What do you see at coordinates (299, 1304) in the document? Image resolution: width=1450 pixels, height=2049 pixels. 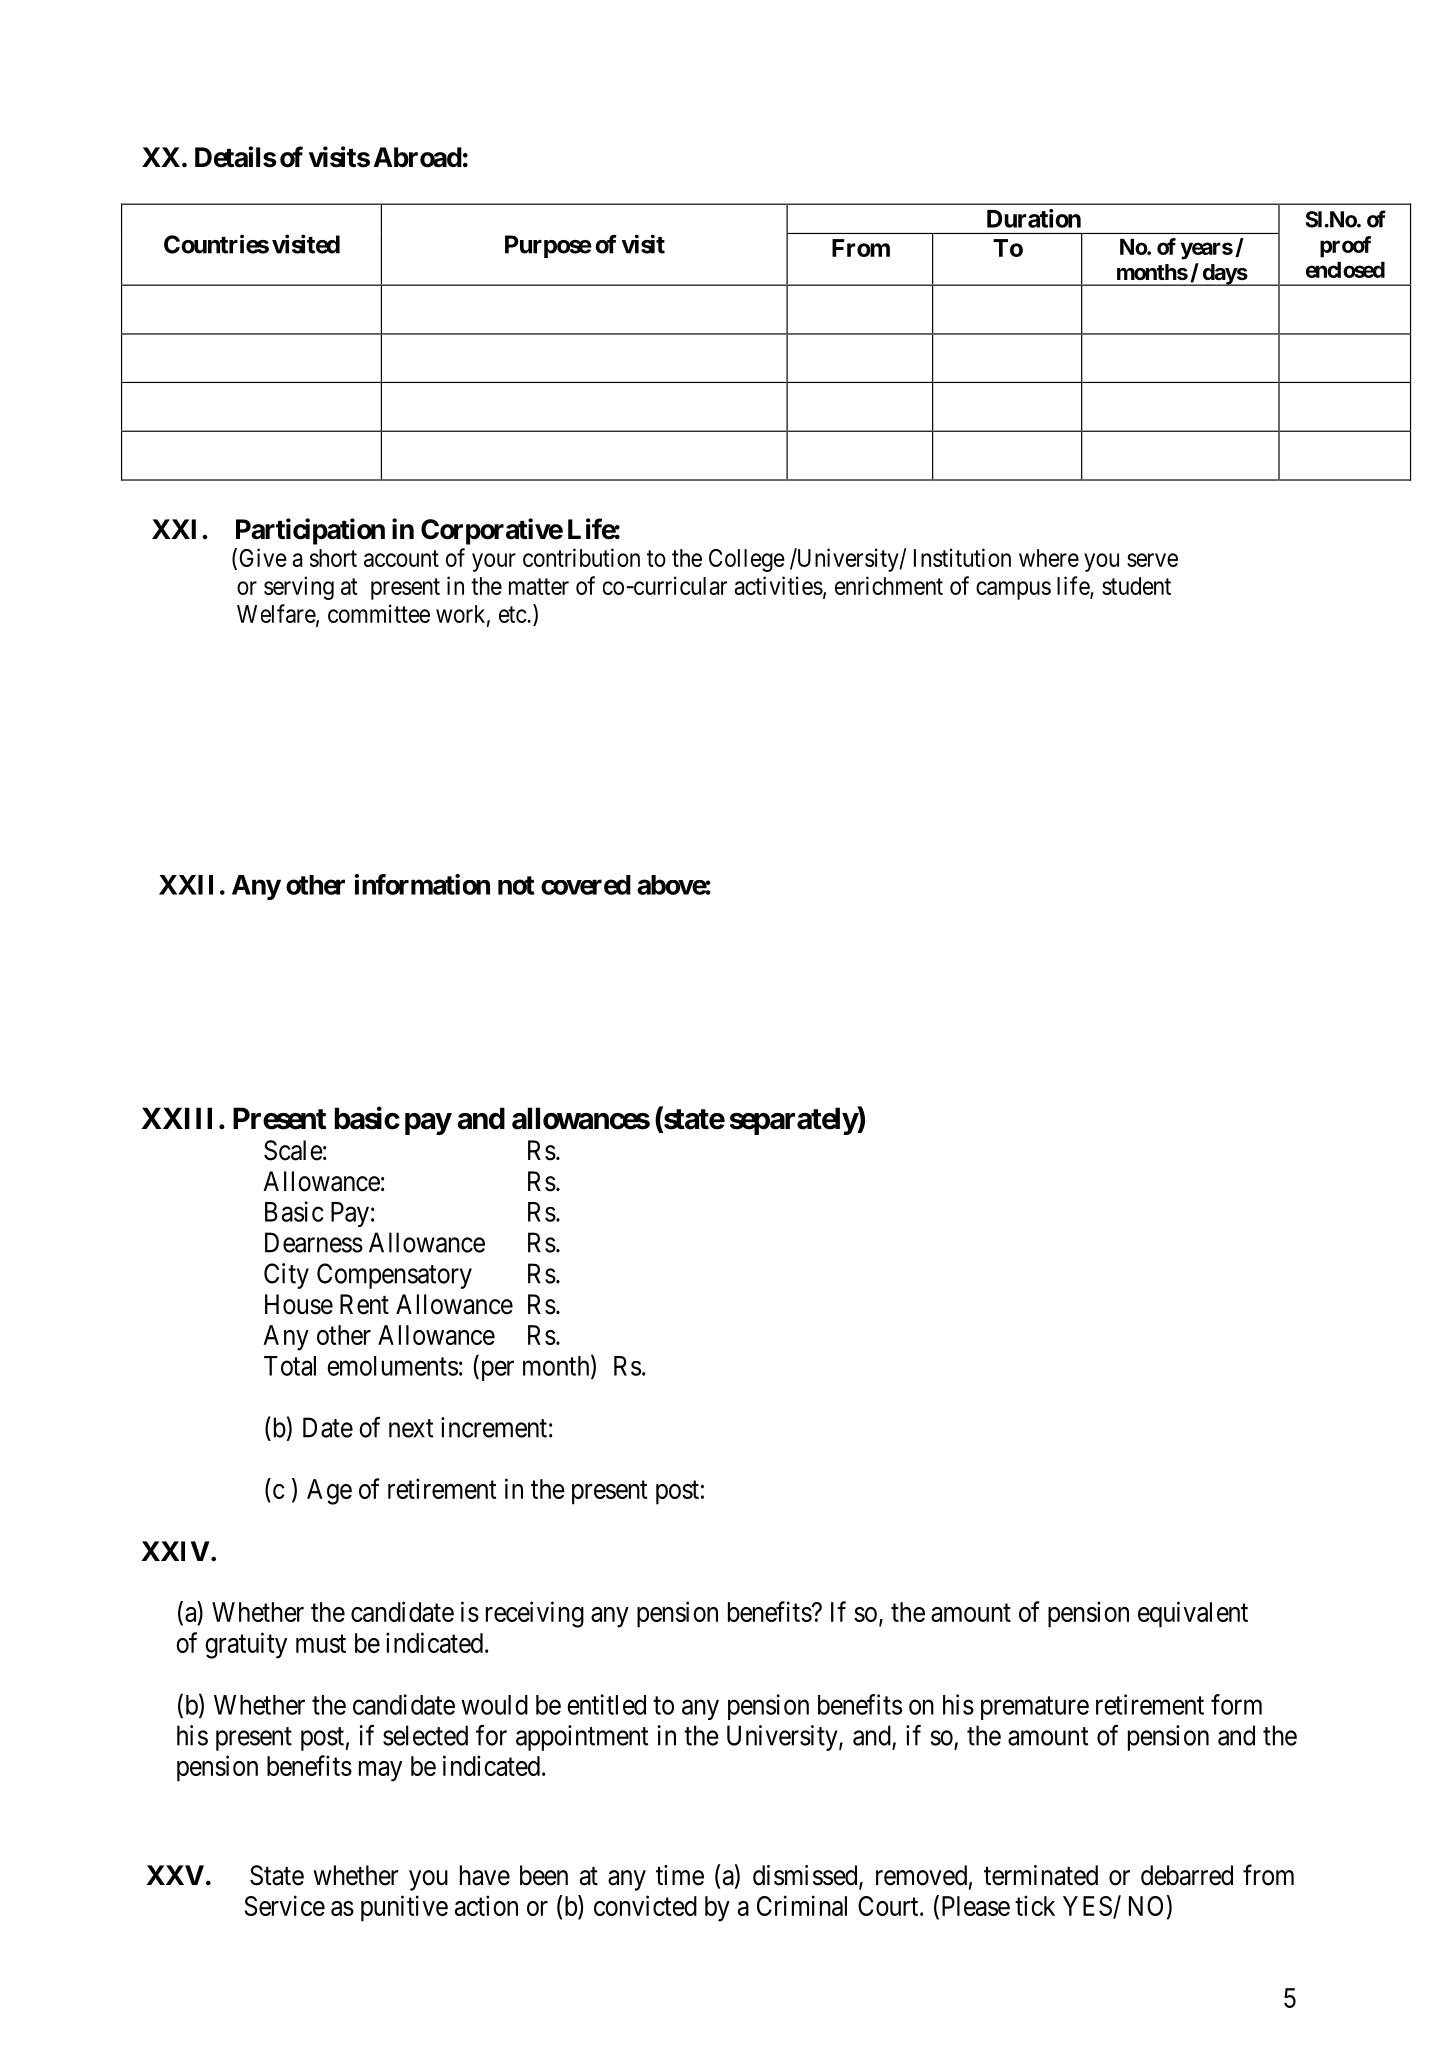 I see `House` at bounding box center [299, 1304].
